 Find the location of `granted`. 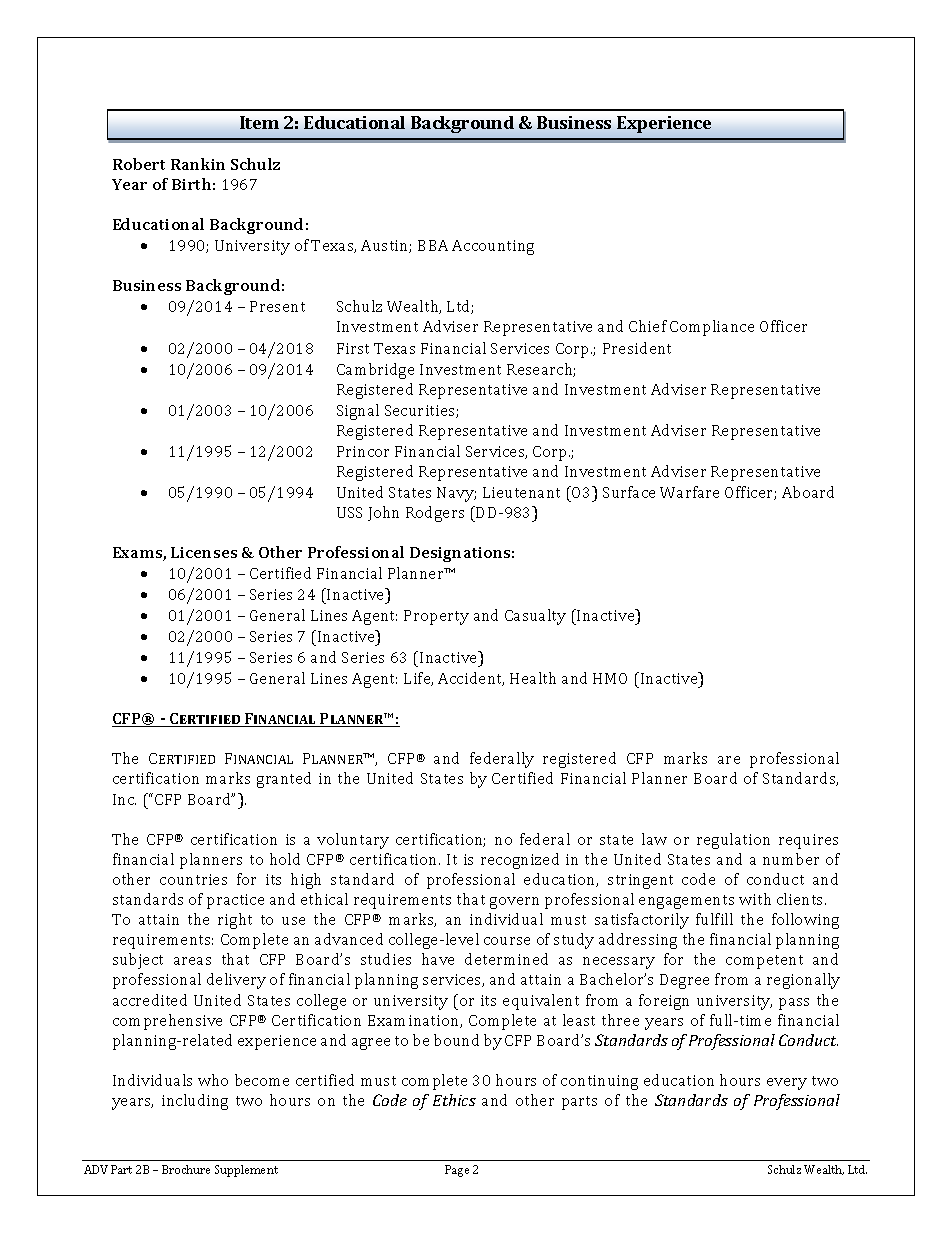

granted is located at coordinates (284, 780).
